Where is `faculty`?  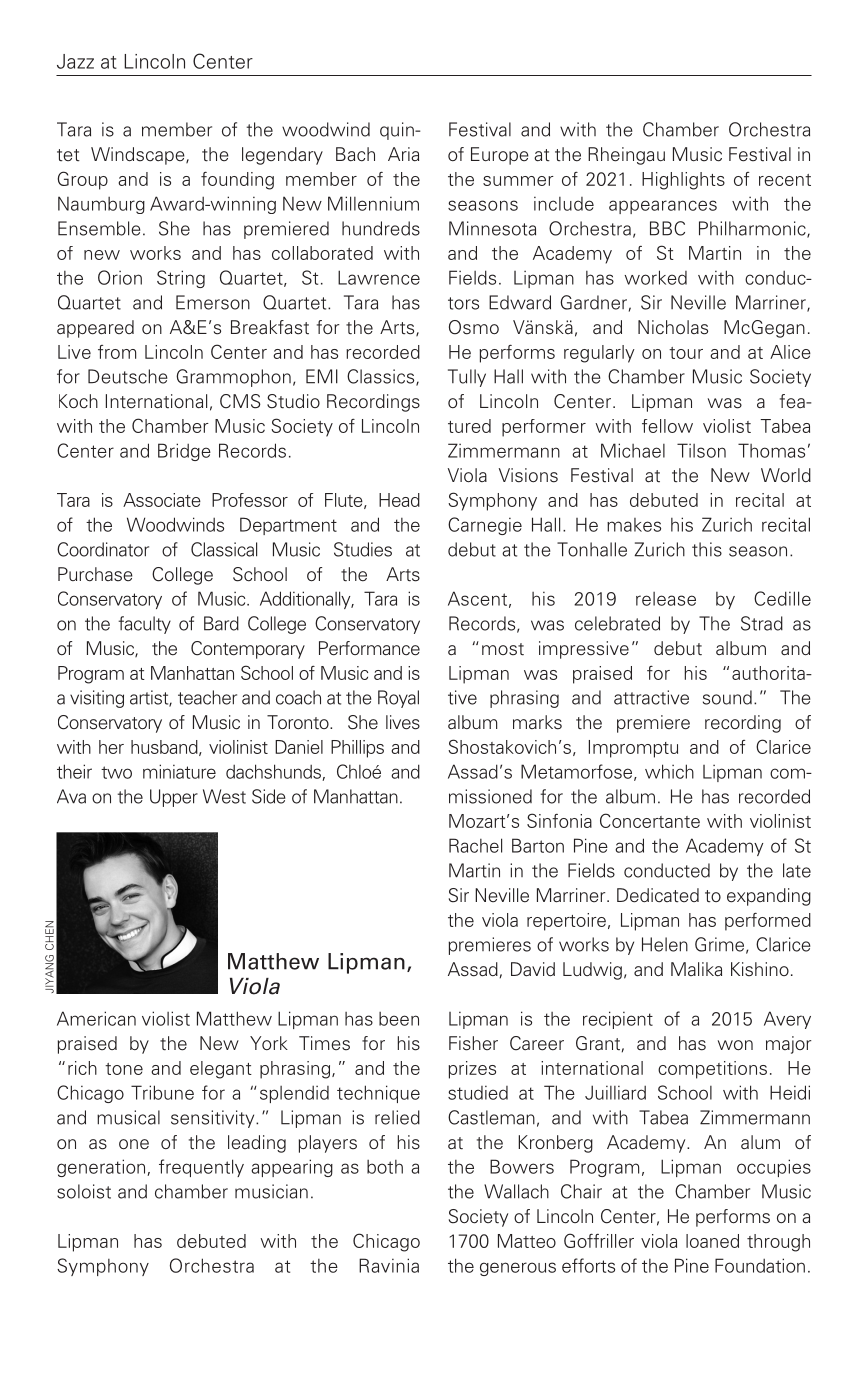 faculty is located at coordinates (144, 625).
